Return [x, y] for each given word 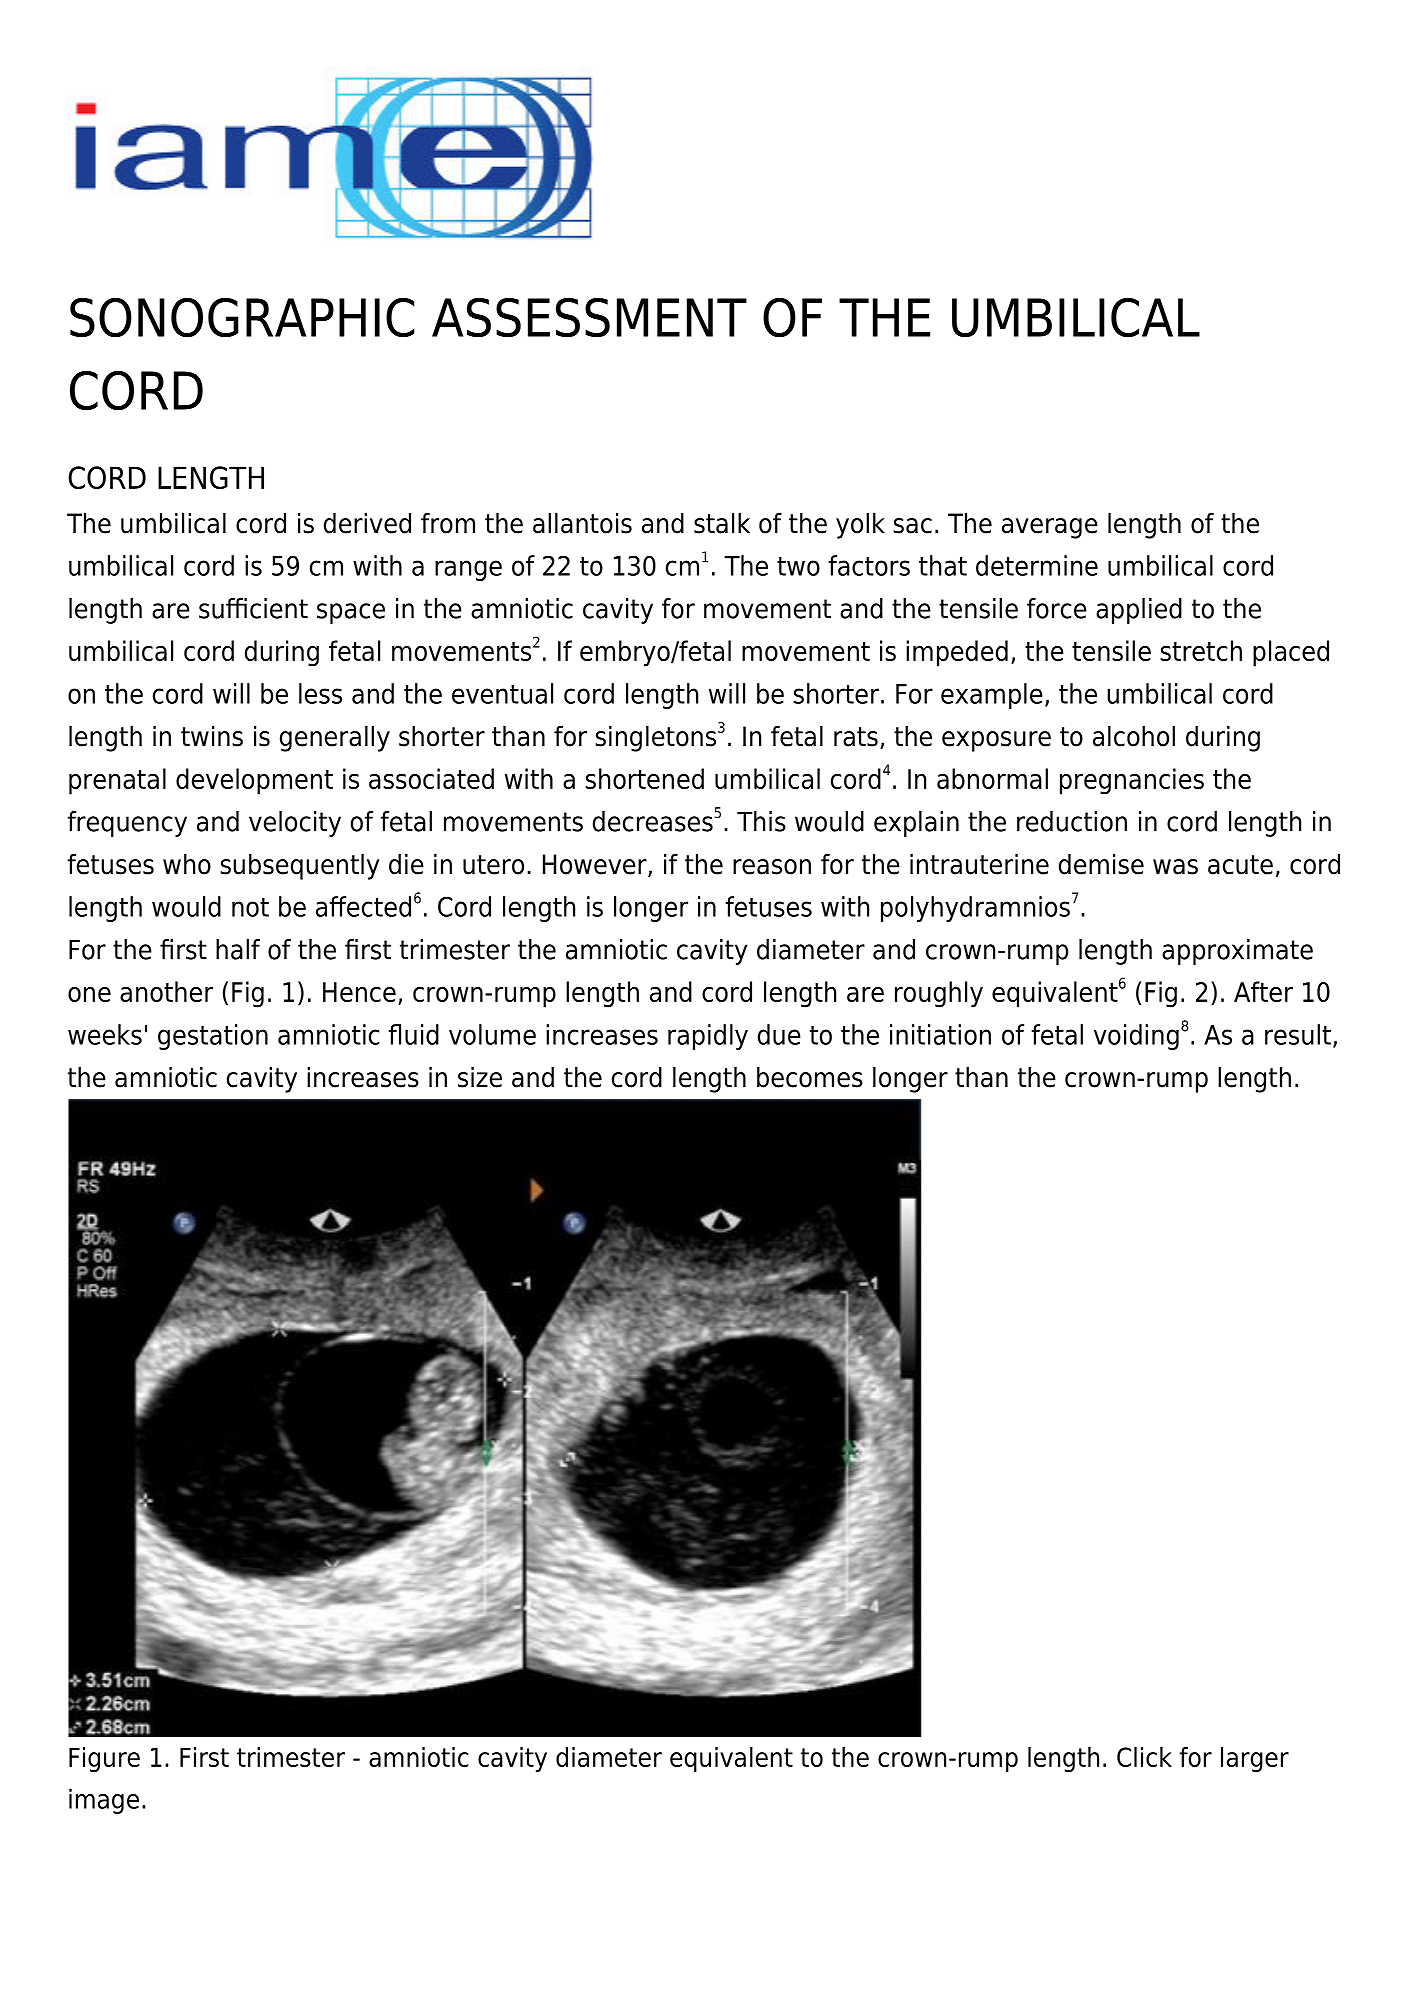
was [1175, 867]
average [1050, 528]
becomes [810, 1077]
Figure [104, 1759]
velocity [295, 824]
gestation [213, 1037]
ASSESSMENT [589, 318]
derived [367, 523]
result [1298, 1034]
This [761, 821]
